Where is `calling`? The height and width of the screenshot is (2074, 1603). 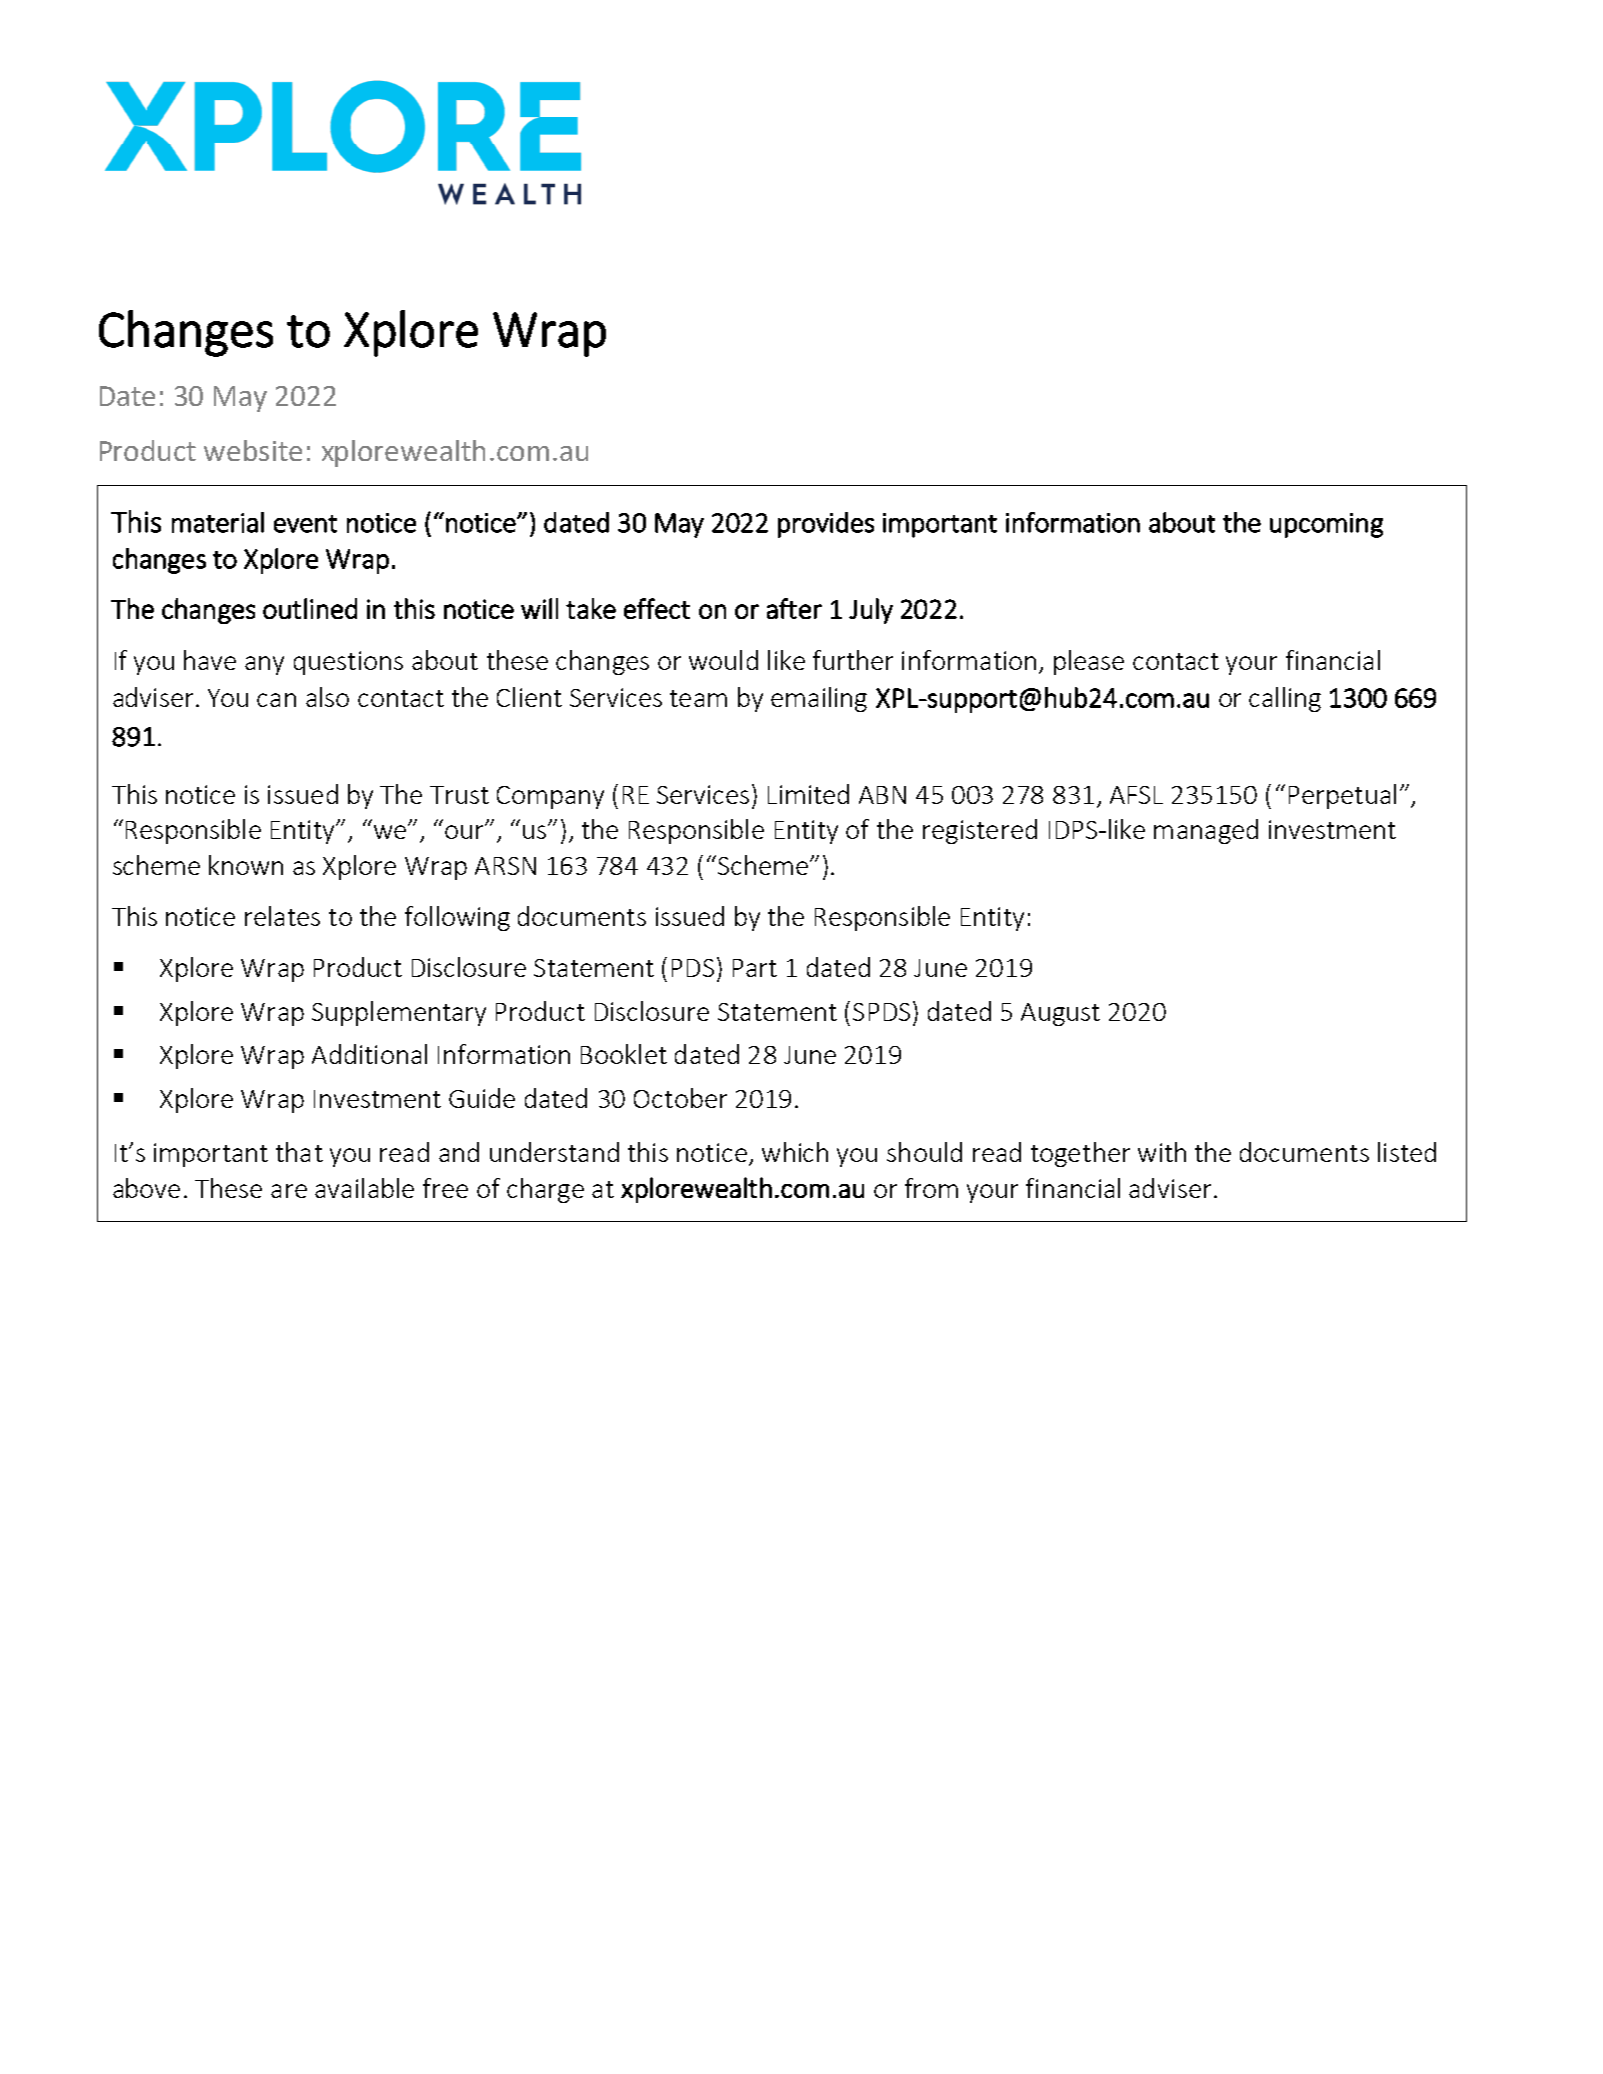
calling is located at coordinates (1285, 699).
